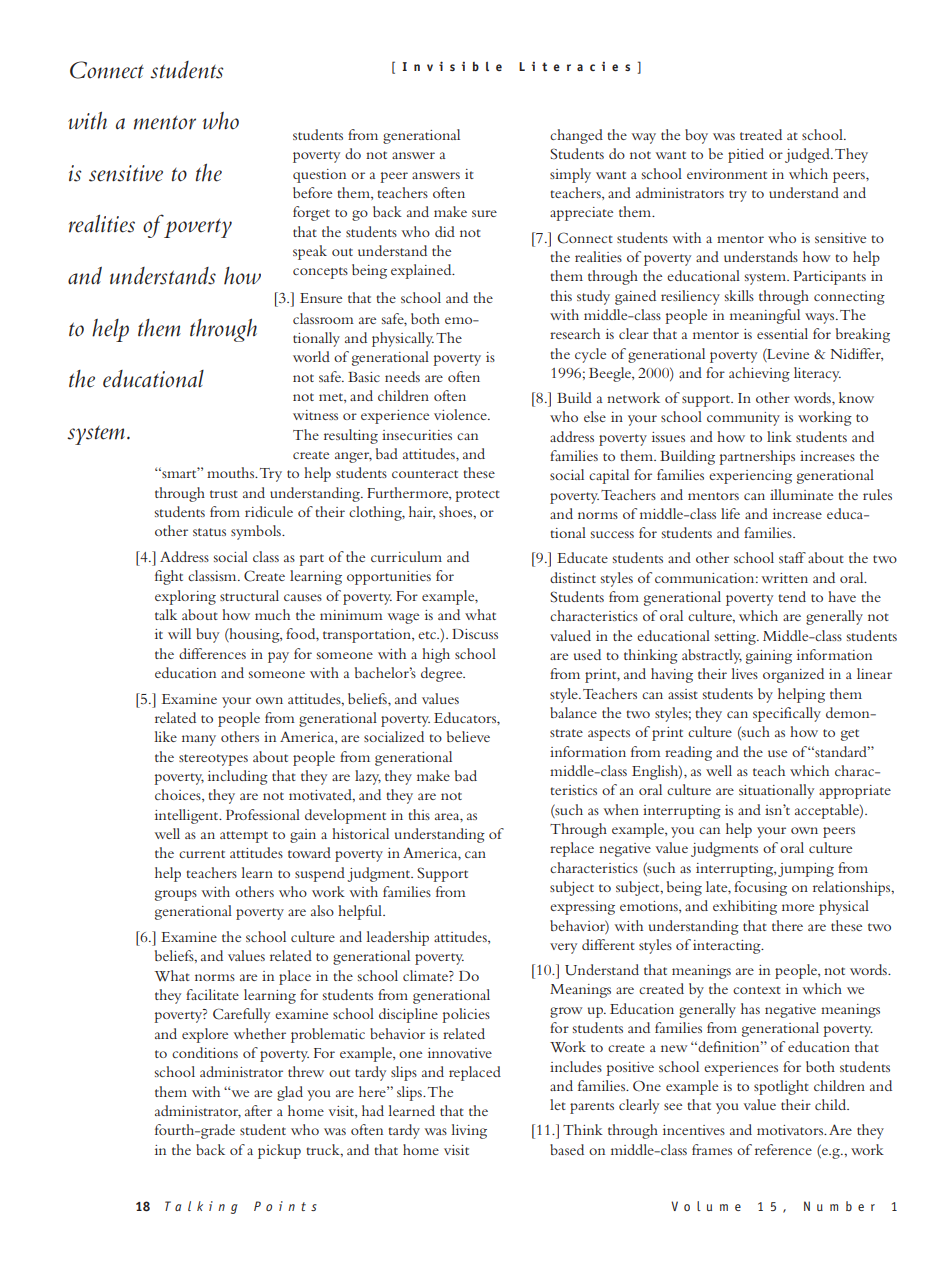 The height and width of the page is (1275, 952). Describe the element at coordinates (621, 809) in the page. I see `when` at that location.
